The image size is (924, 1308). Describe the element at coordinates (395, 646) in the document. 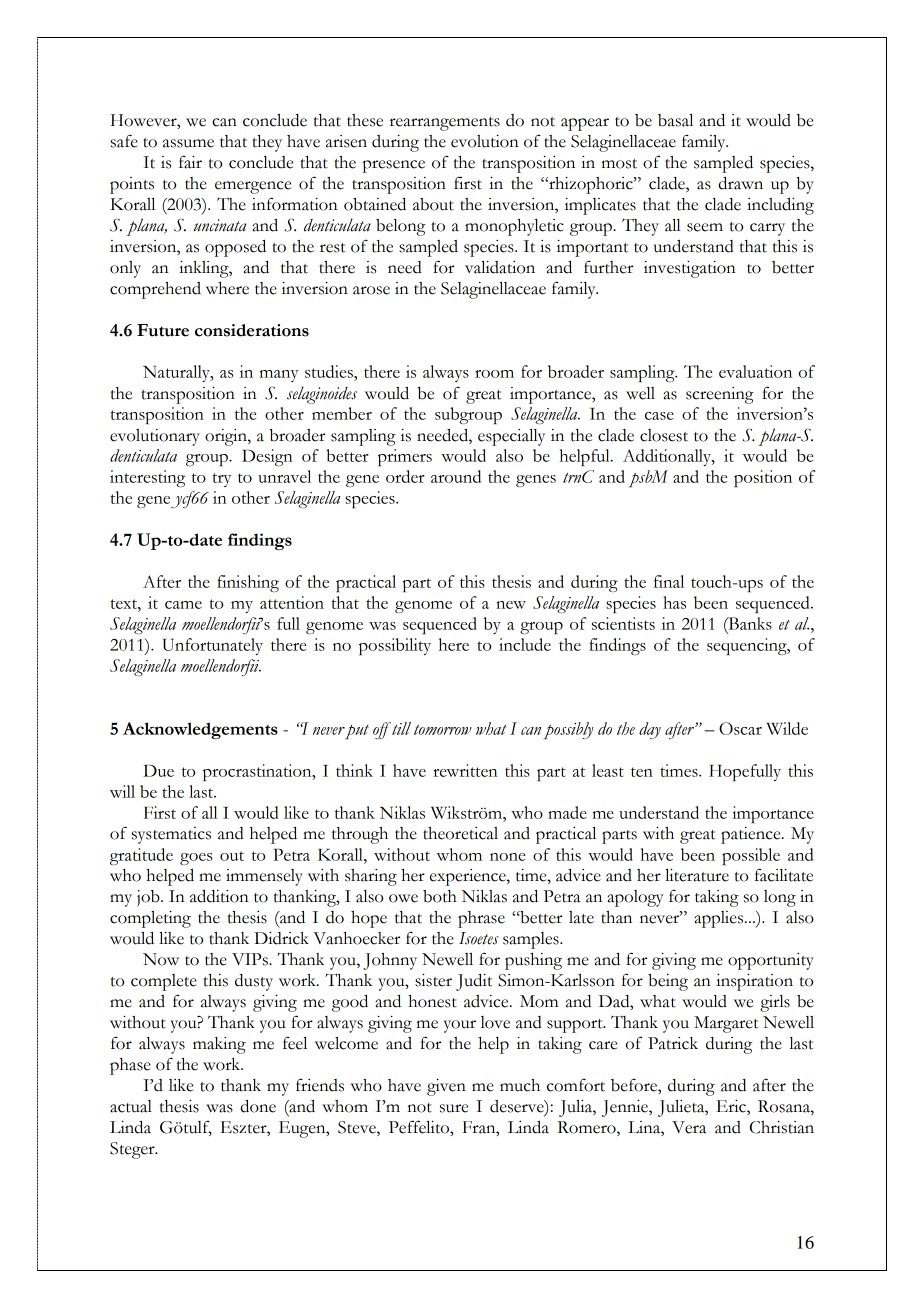

I see `possibility` at that location.
